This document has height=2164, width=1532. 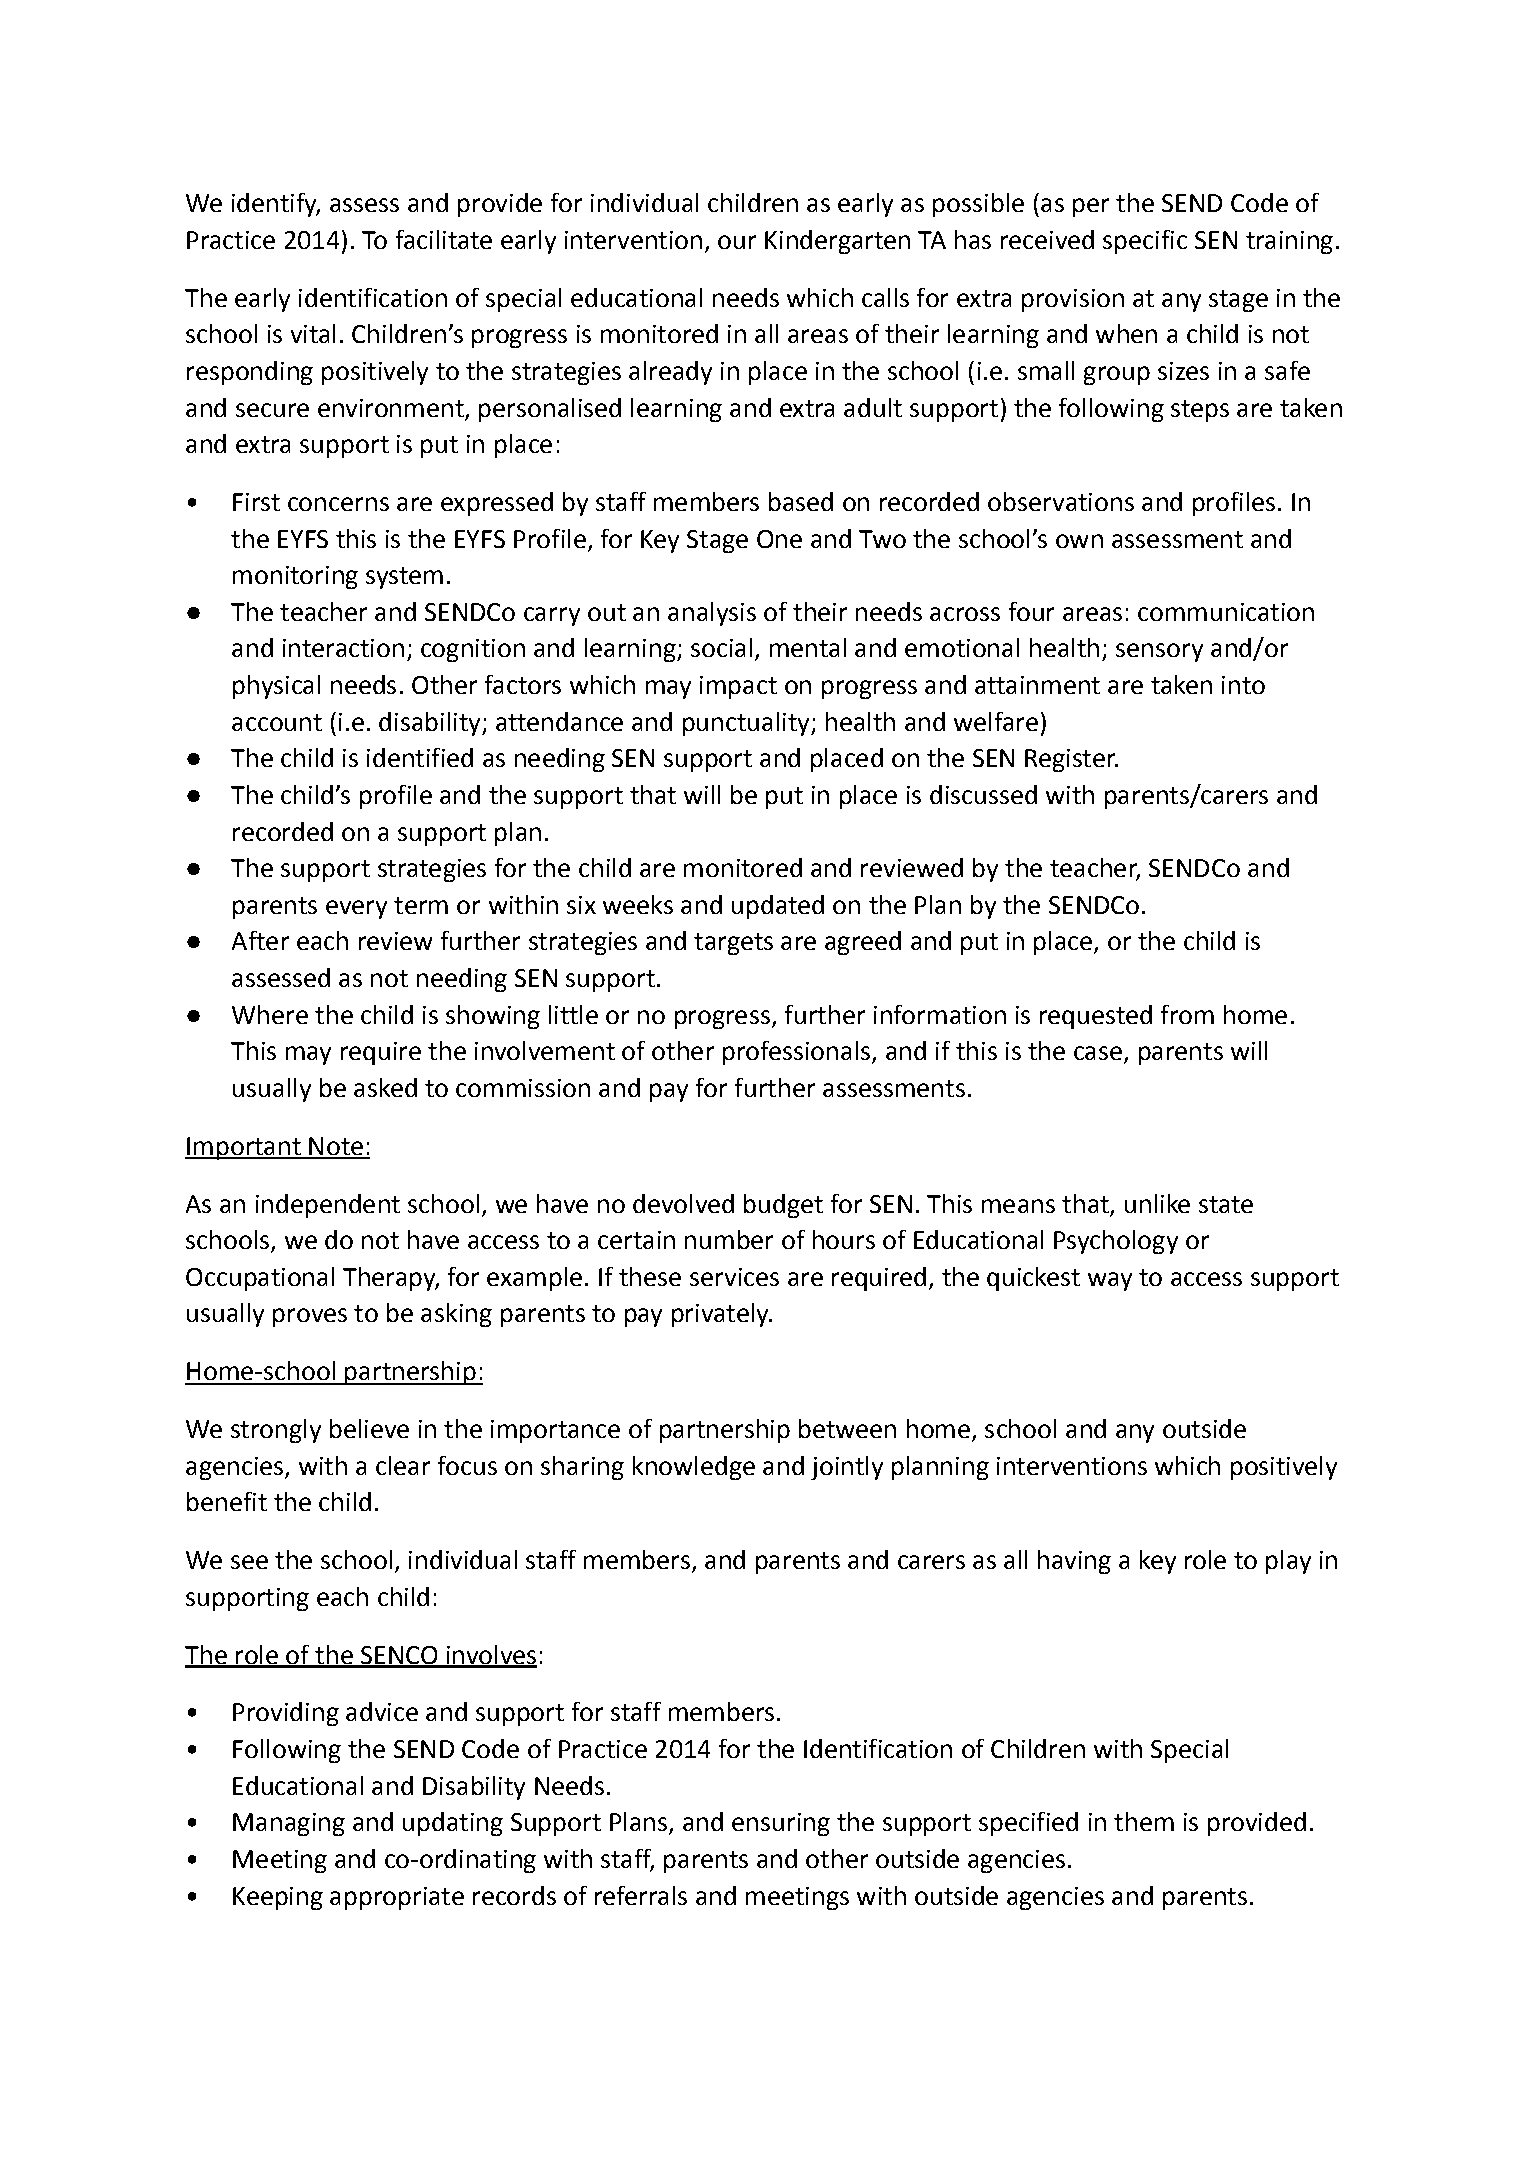 What do you see at coordinates (444, 239) in the document?
I see `facilitate` at bounding box center [444, 239].
